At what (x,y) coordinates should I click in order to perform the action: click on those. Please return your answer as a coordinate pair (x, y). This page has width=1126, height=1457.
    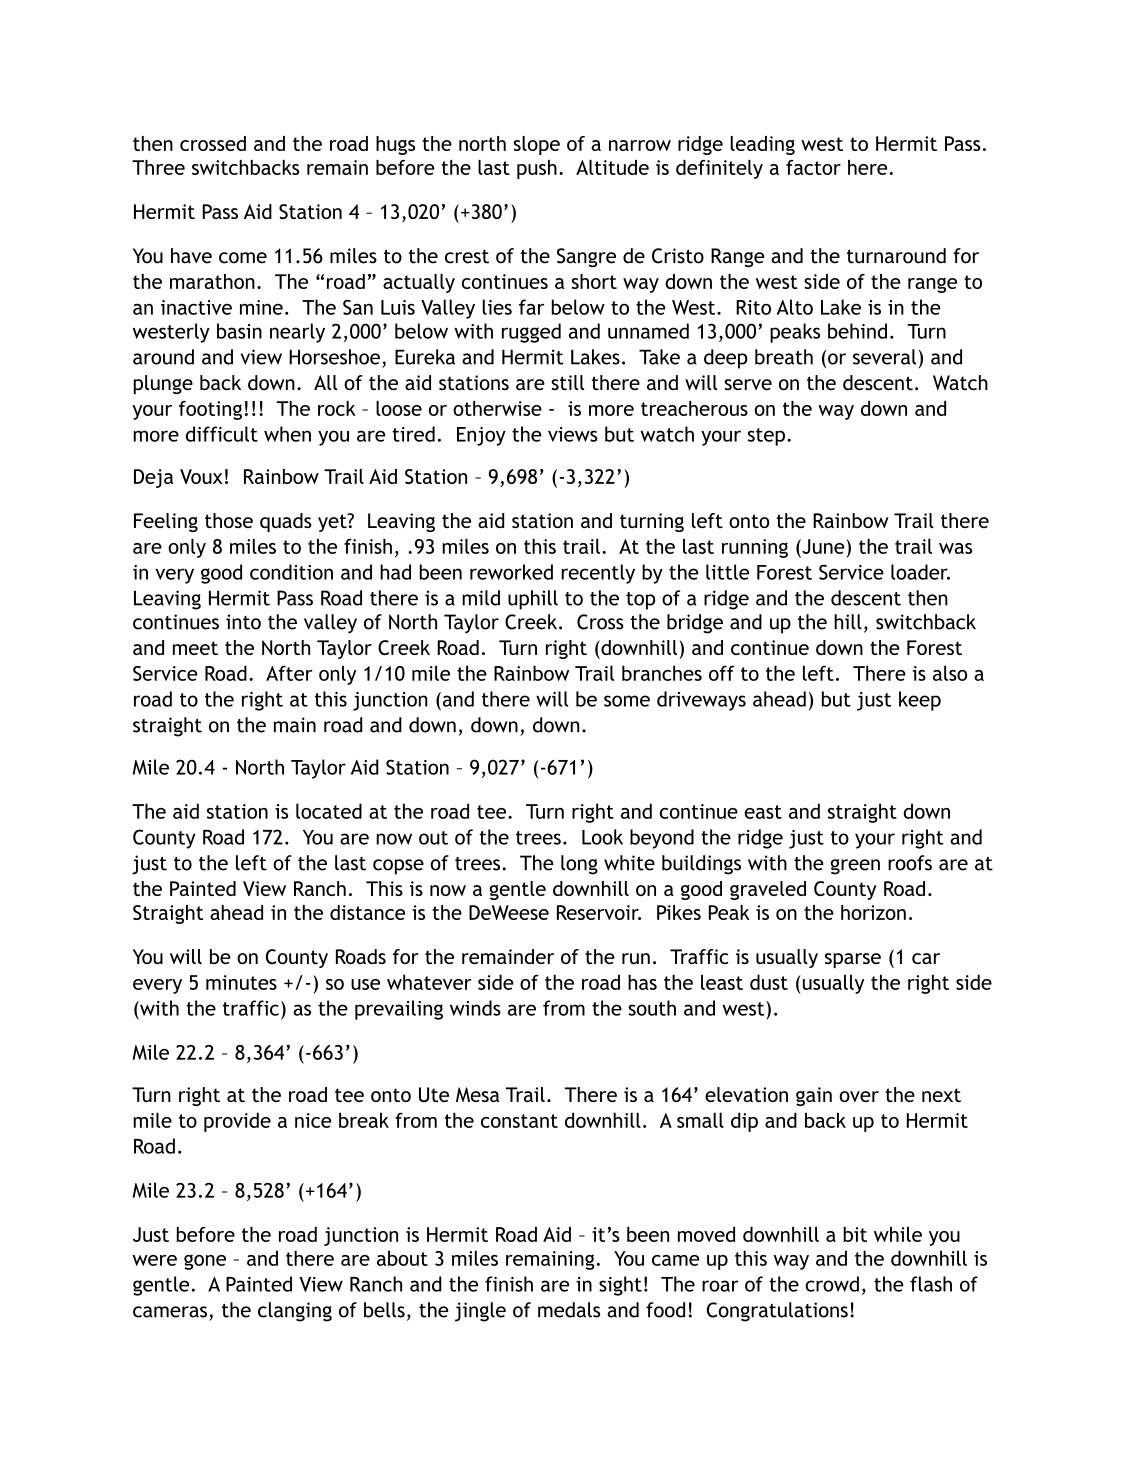
    Looking at the image, I should click on (229, 520).
